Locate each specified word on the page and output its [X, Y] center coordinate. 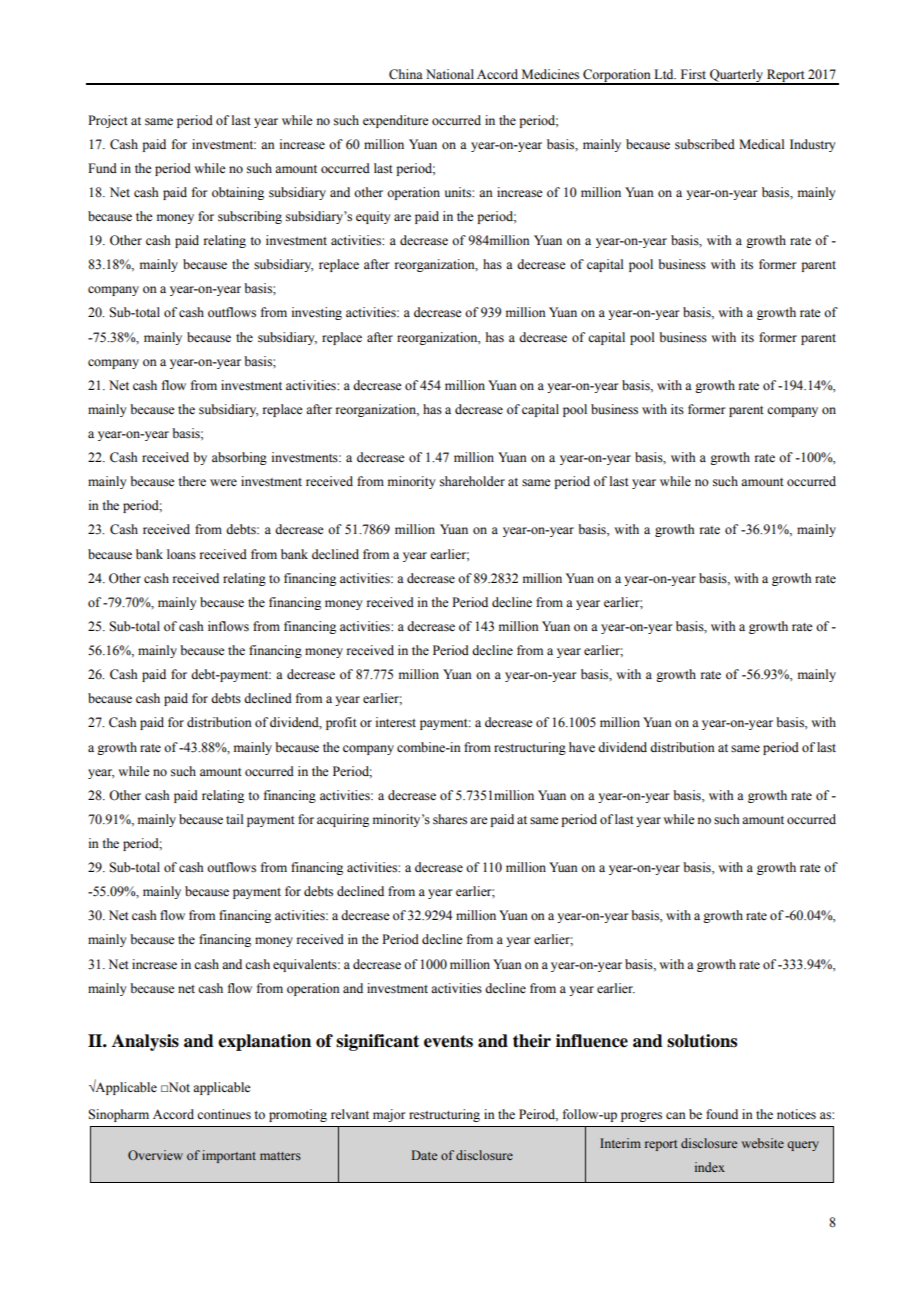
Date [424, 1155]
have [582, 747]
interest [396, 722]
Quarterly [737, 76]
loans [181, 554]
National [450, 74]
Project [108, 121]
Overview [155, 1155]
